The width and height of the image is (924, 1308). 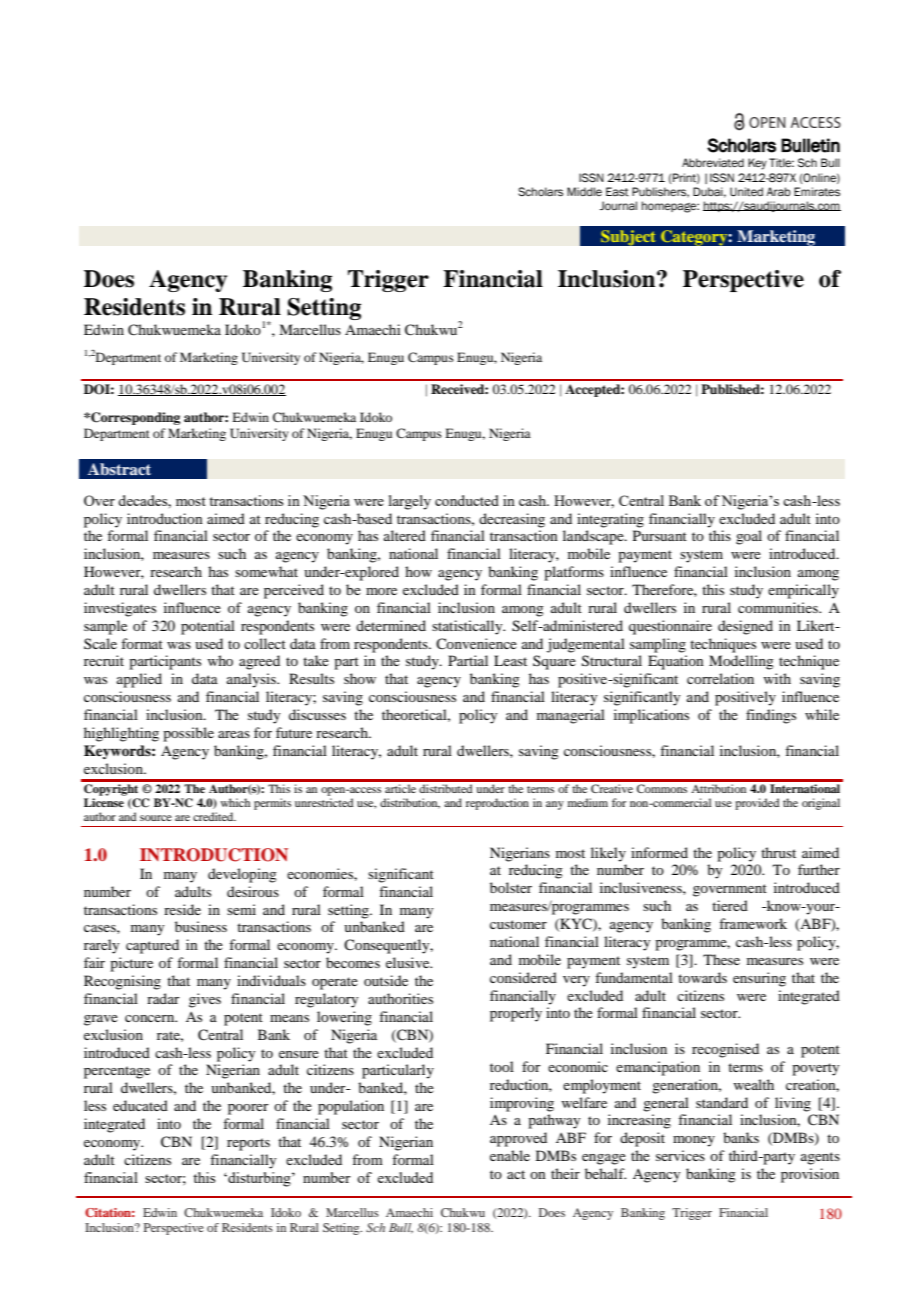 I want to click on conducted, so click(x=467, y=500).
